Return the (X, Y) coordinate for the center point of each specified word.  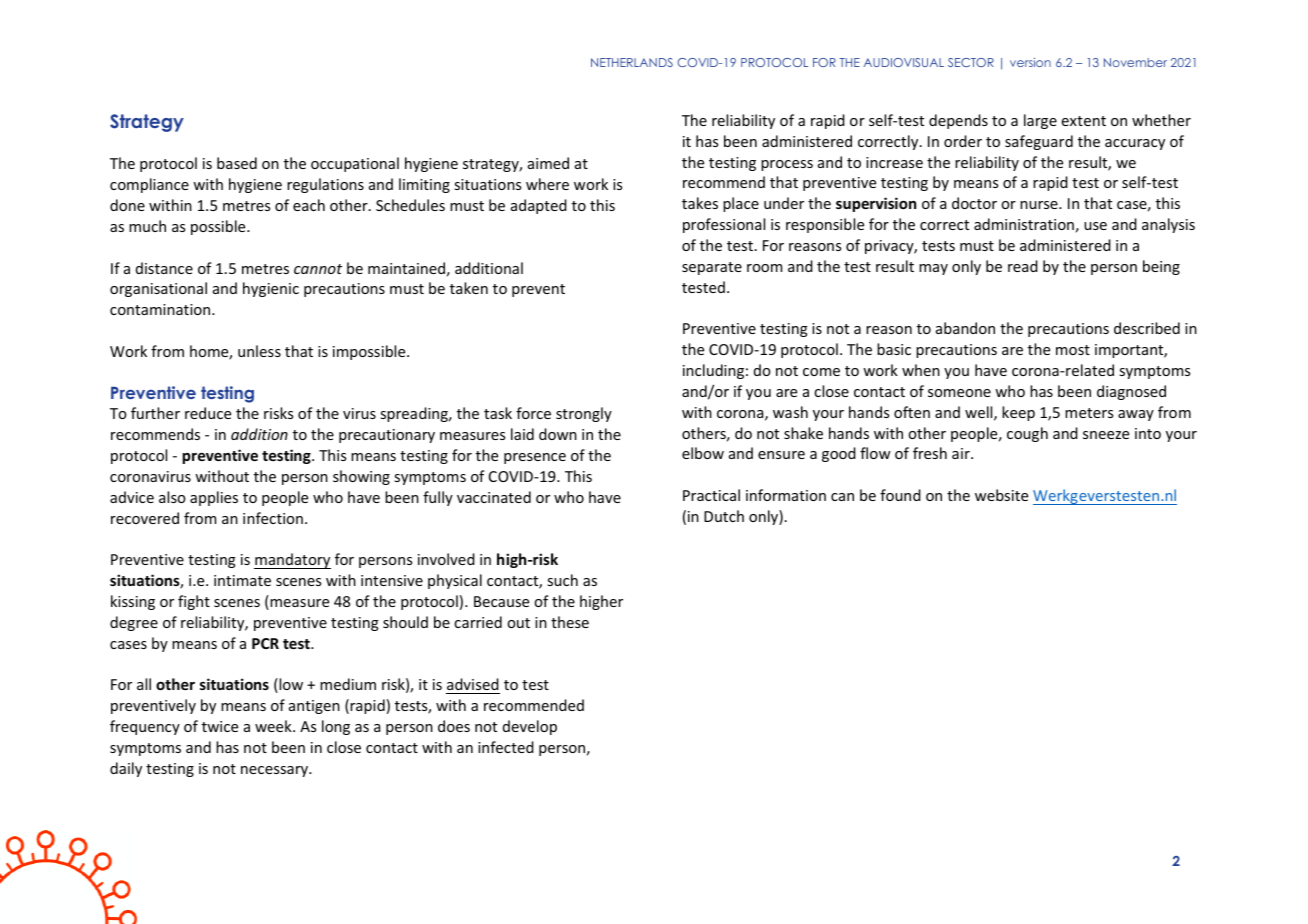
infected (506, 747)
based (237, 163)
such (562, 580)
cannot (318, 269)
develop (530, 727)
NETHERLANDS (632, 62)
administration (1024, 224)
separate (712, 268)
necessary (275, 771)
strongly (584, 414)
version (1030, 62)
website (1001, 495)
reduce (208, 413)
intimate (242, 580)
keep (1018, 413)
